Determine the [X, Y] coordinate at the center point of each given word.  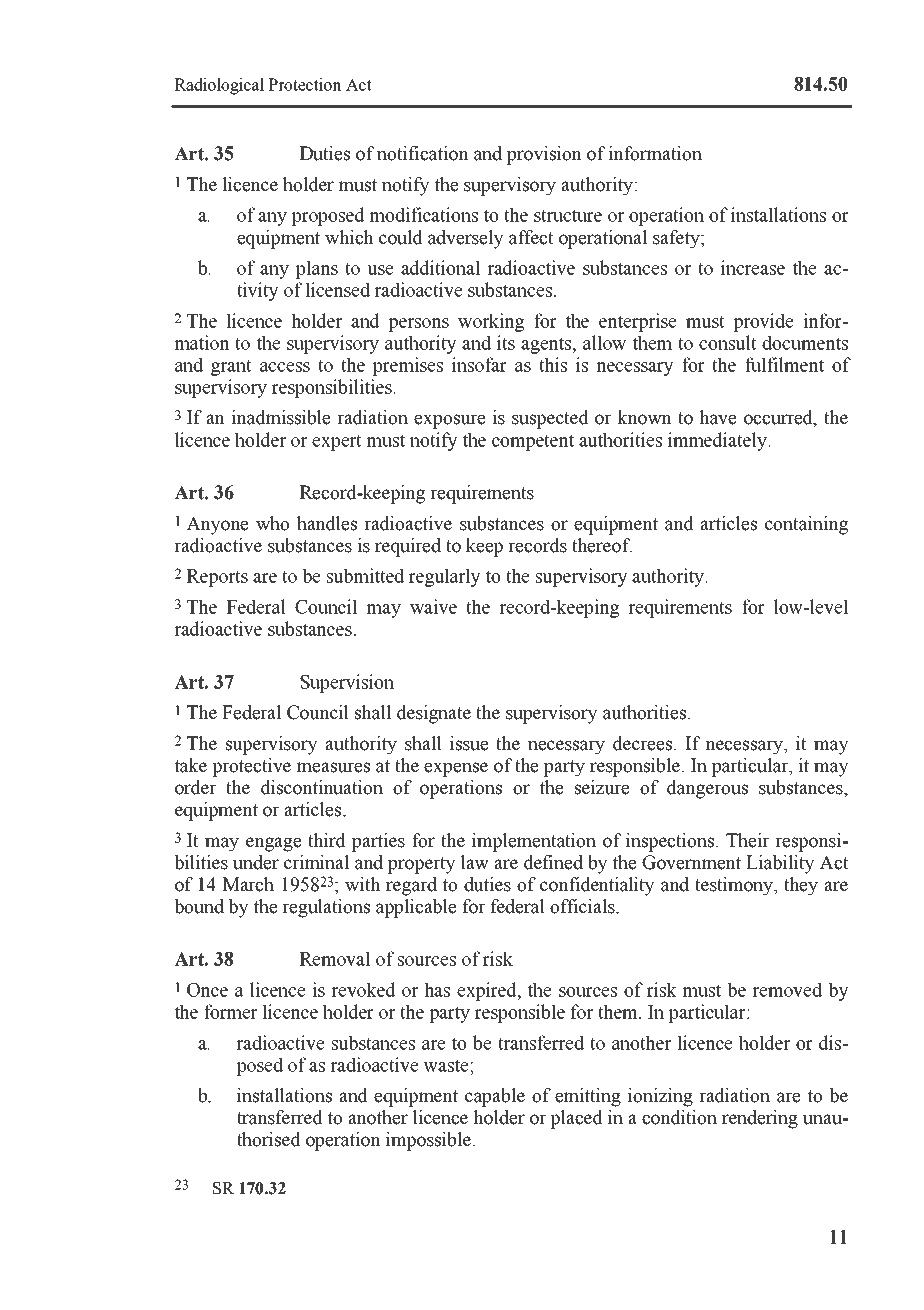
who [272, 523]
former [230, 1011]
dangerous [707, 789]
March [248, 884]
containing [806, 525]
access [285, 367]
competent [533, 442]
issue [469, 743]
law [475, 862]
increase [753, 267]
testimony [735, 886]
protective [251, 767]
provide [763, 322]
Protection [305, 84]
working [491, 322]
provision [544, 155]
